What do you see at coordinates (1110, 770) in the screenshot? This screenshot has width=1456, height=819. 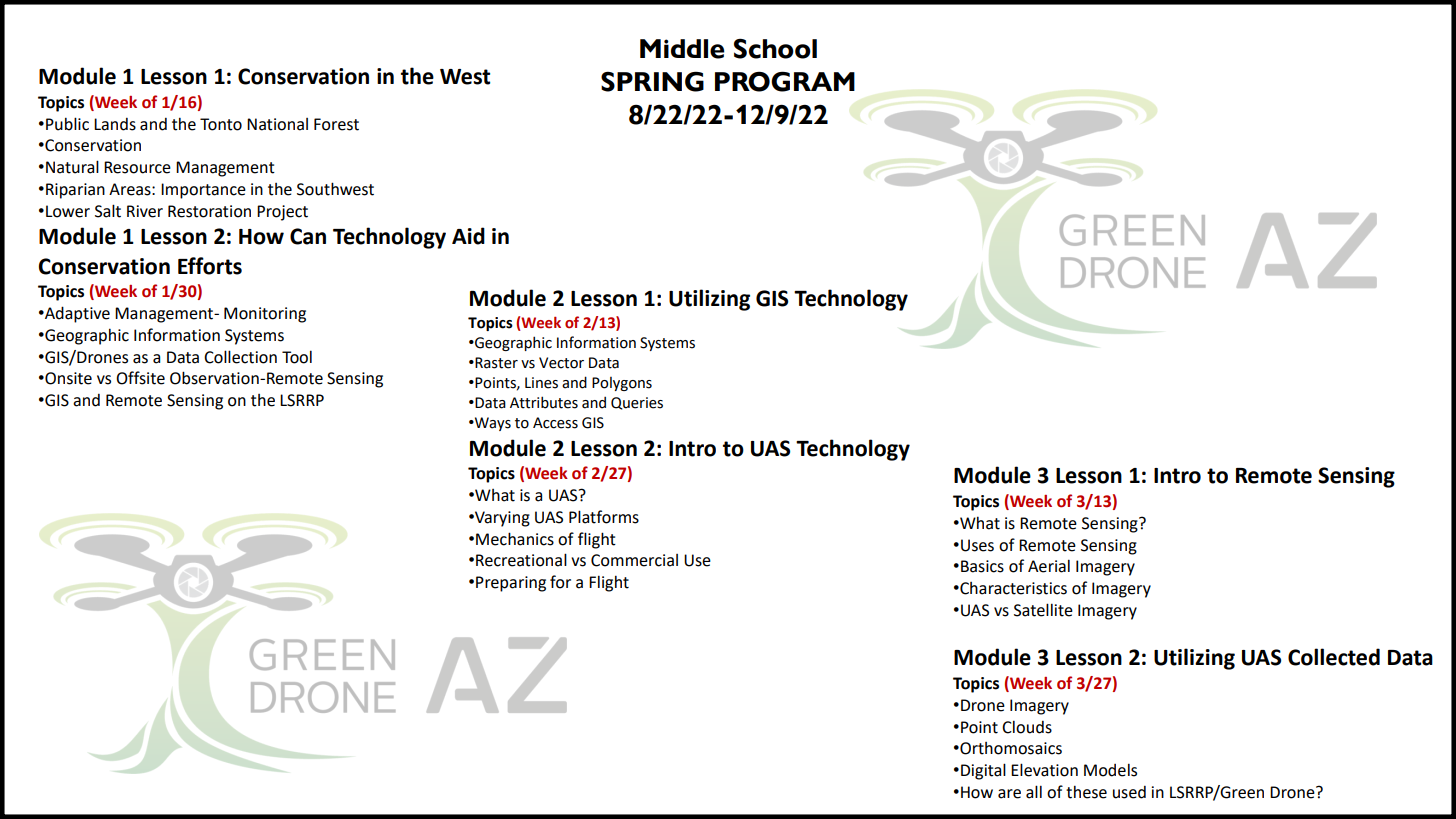 I see `Models` at bounding box center [1110, 770].
